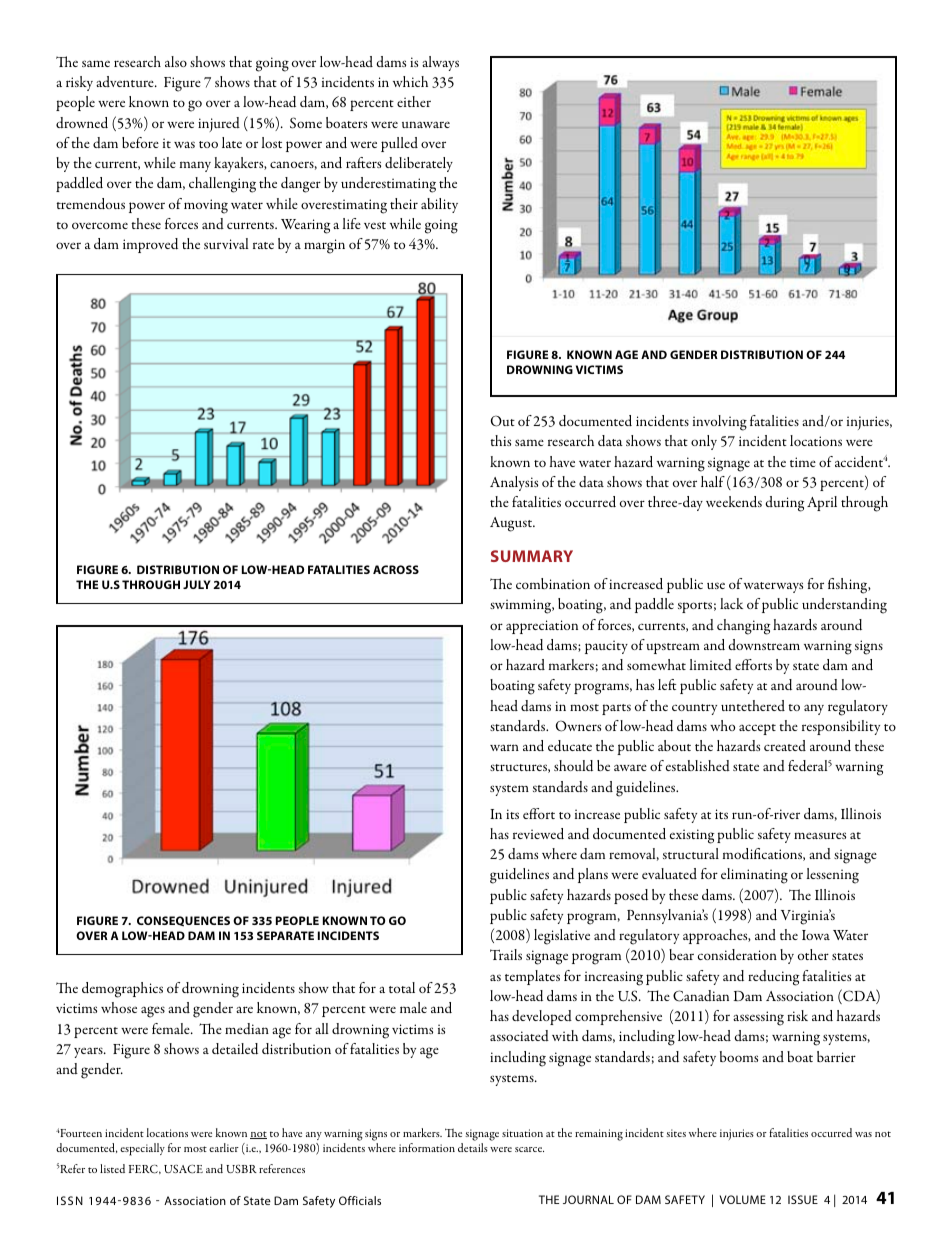  What do you see at coordinates (126, 81) in the screenshot?
I see `adventure` at bounding box center [126, 81].
